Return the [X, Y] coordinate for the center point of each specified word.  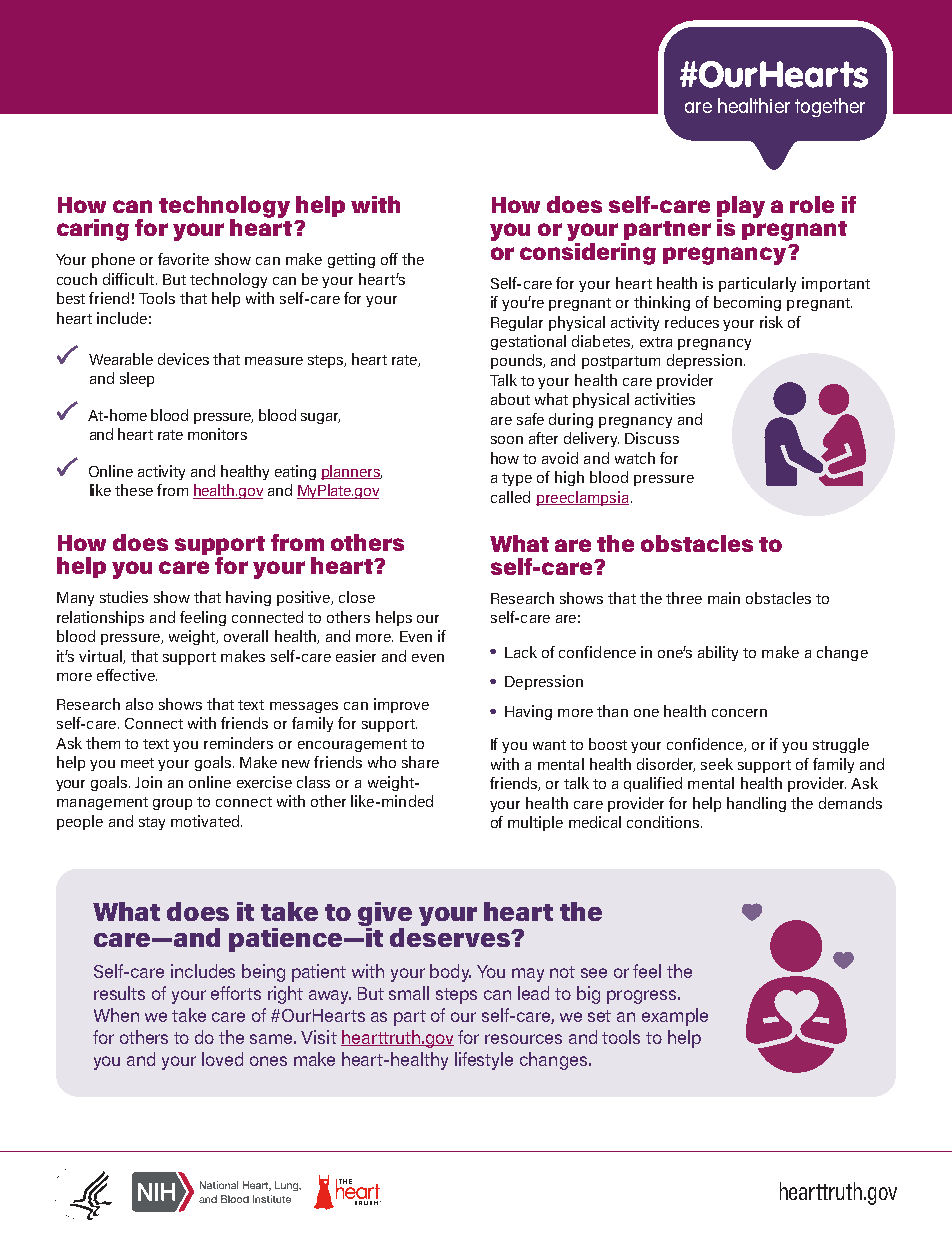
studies [124, 597]
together [830, 107]
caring [93, 230]
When [116, 1015]
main [724, 598]
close [357, 597]
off [389, 259]
